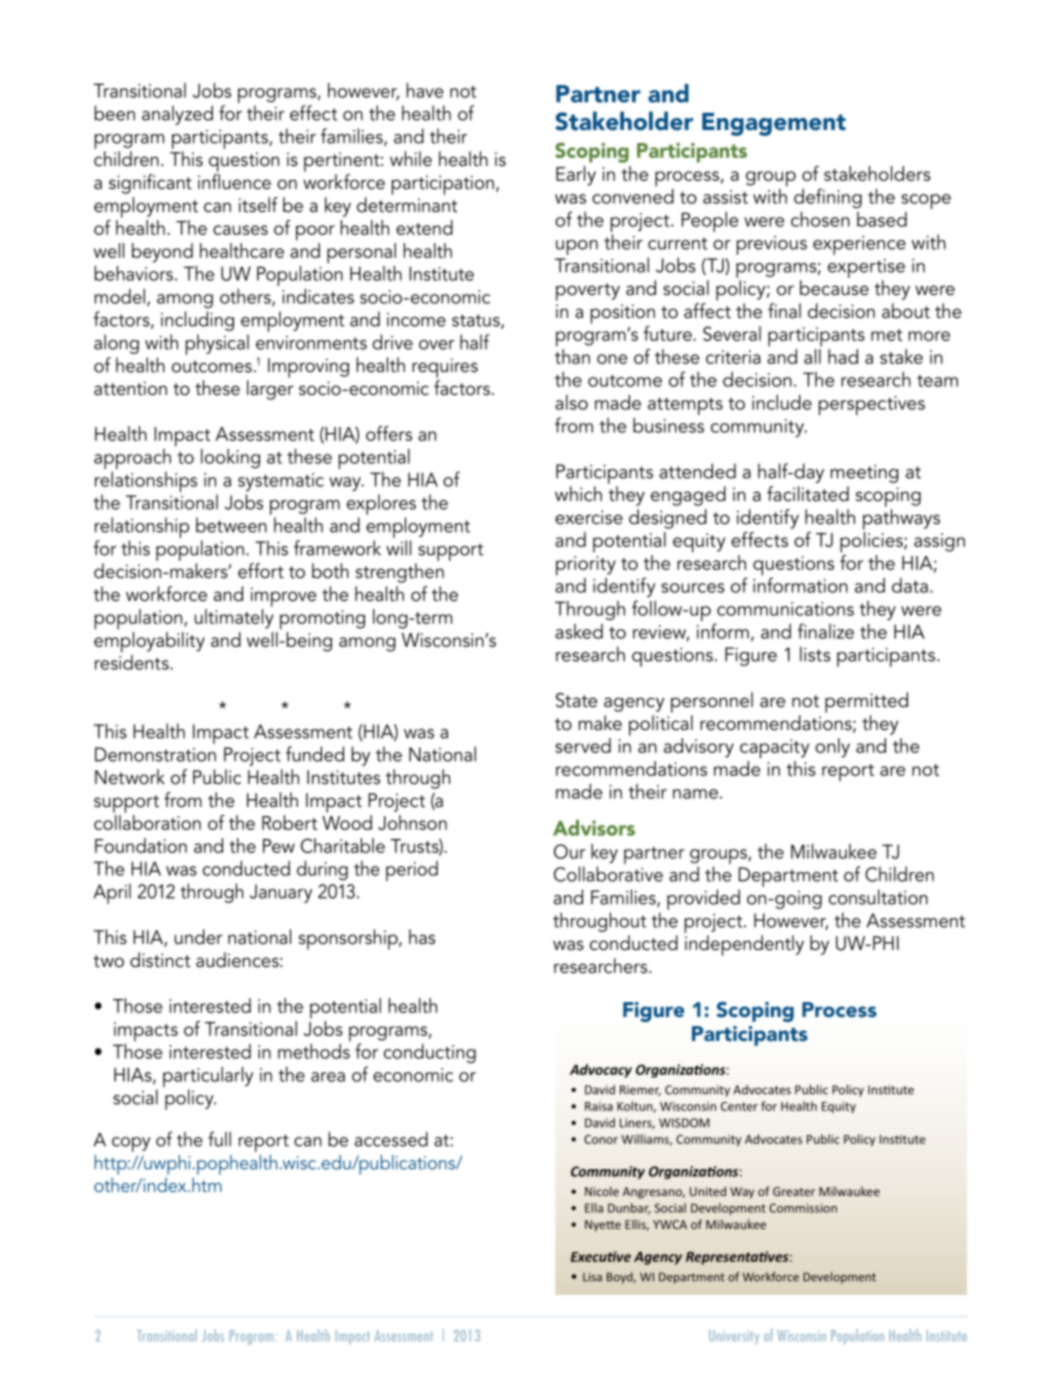 This image has width=1061, height=1373. I want to click on looking, so click(230, 458).
